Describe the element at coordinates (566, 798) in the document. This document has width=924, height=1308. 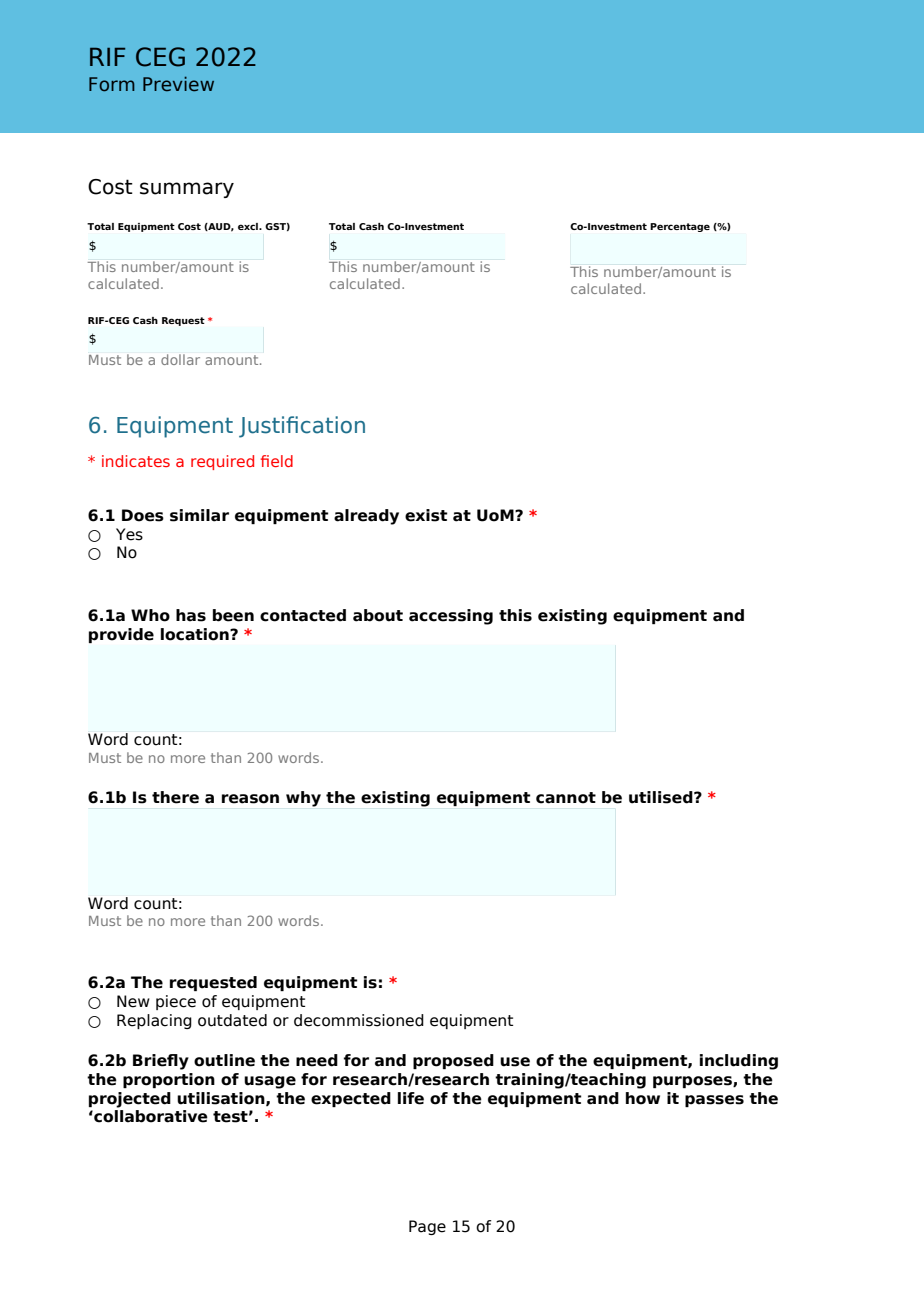
I see `cannot` at that location.
